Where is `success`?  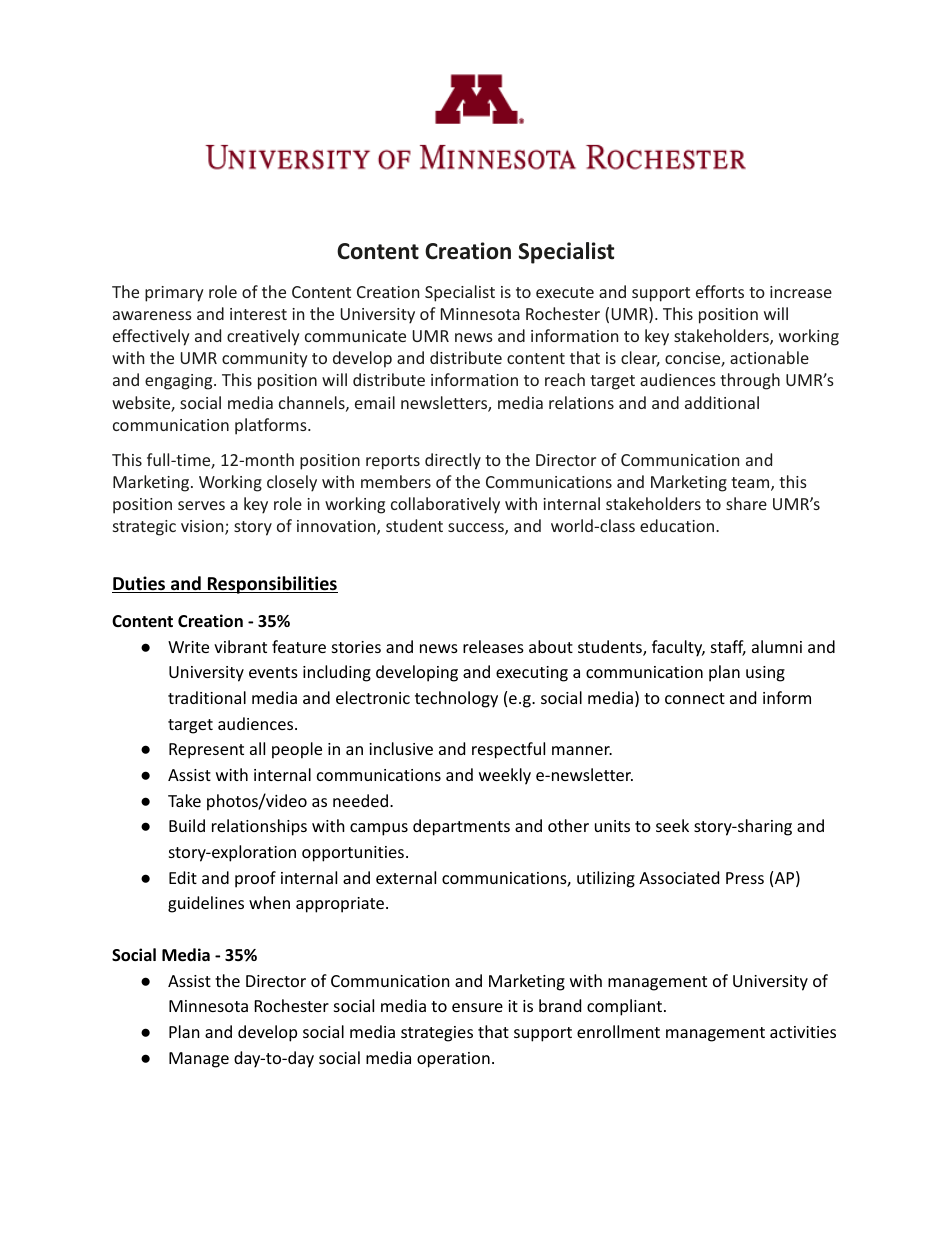
success is located at coordinates (477, 529).
